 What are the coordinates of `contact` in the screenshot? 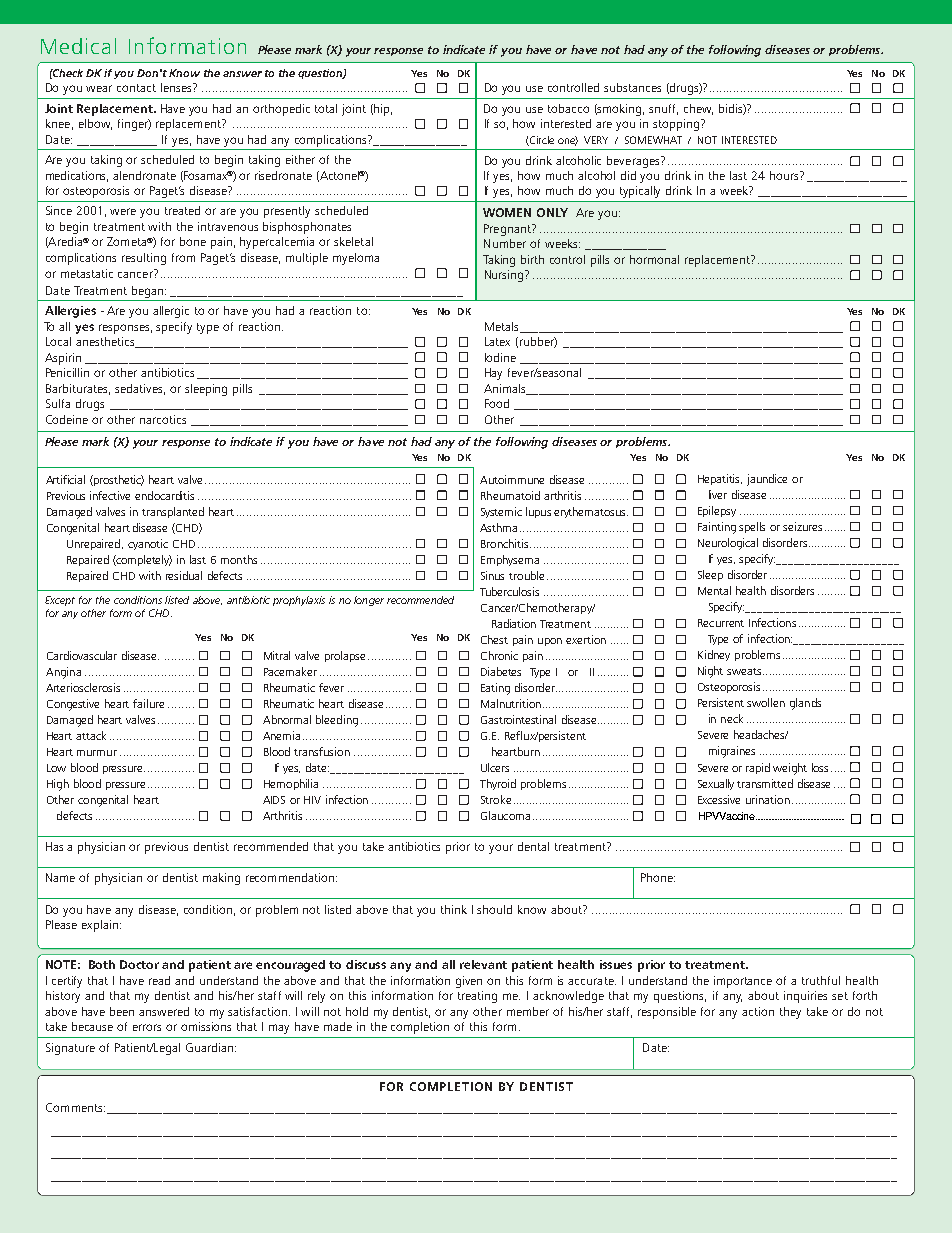 It's located at (136, 88).
